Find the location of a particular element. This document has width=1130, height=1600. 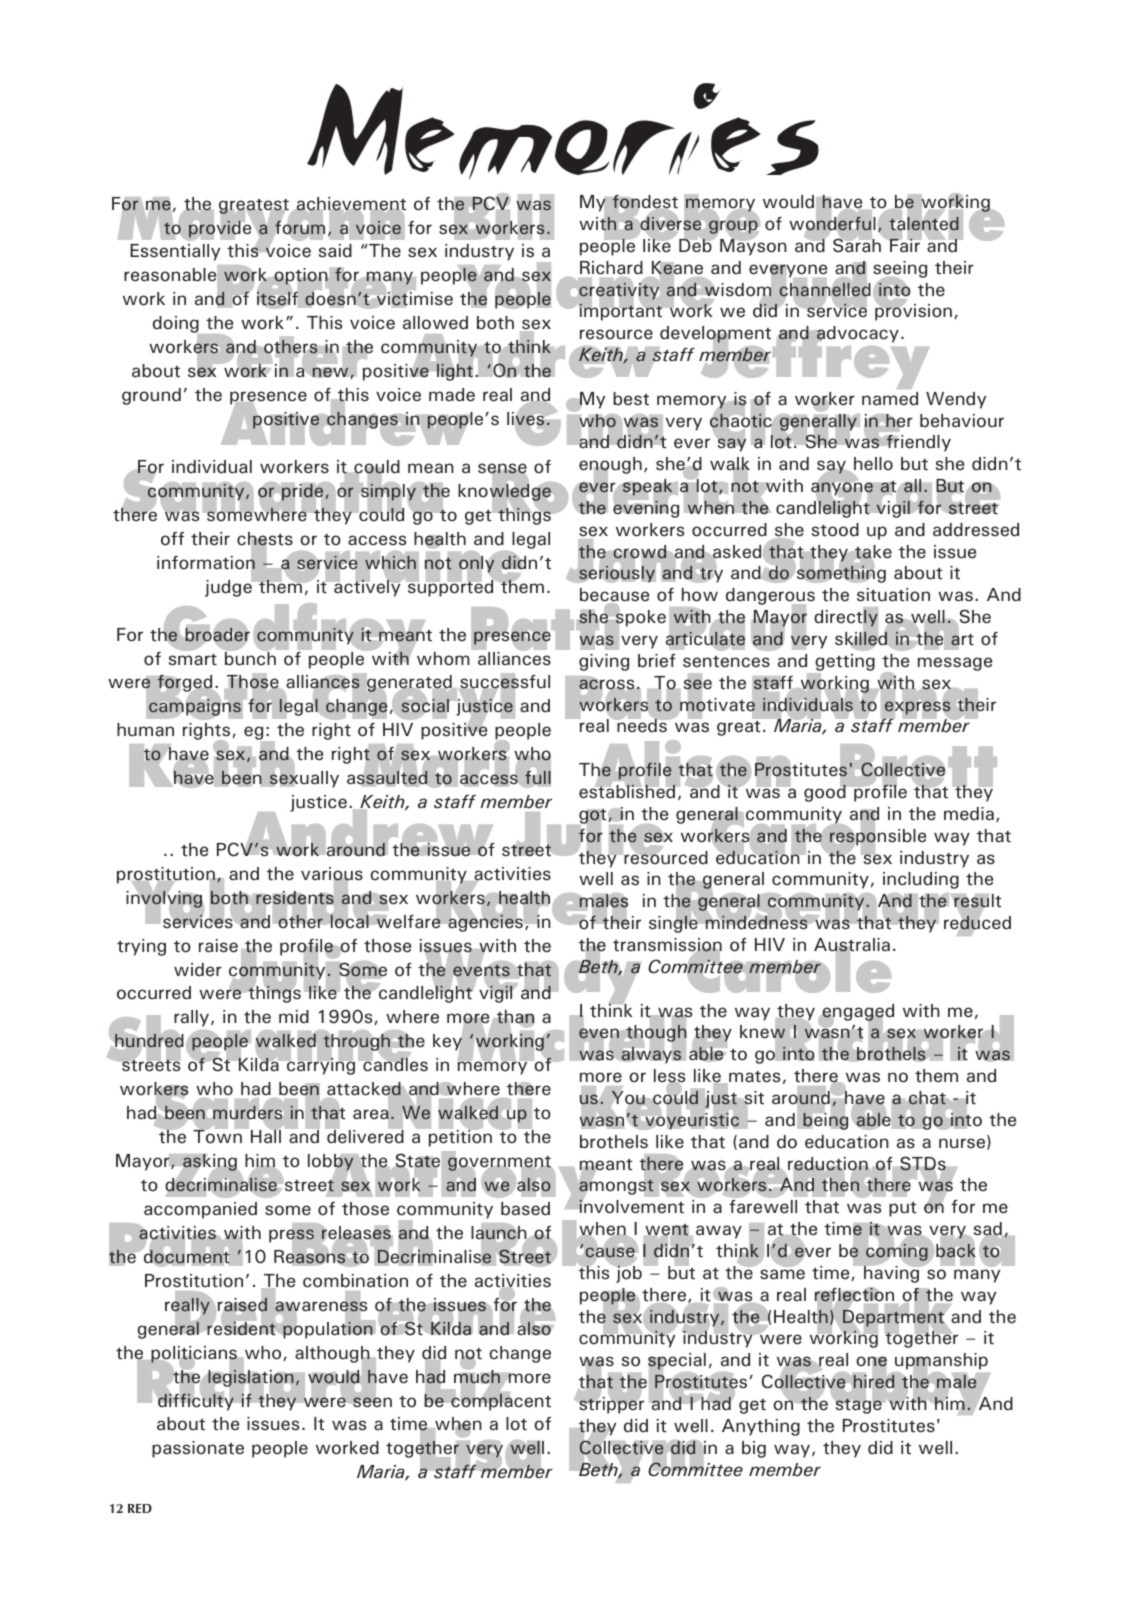

talented is located at coordinates (924, 224).
